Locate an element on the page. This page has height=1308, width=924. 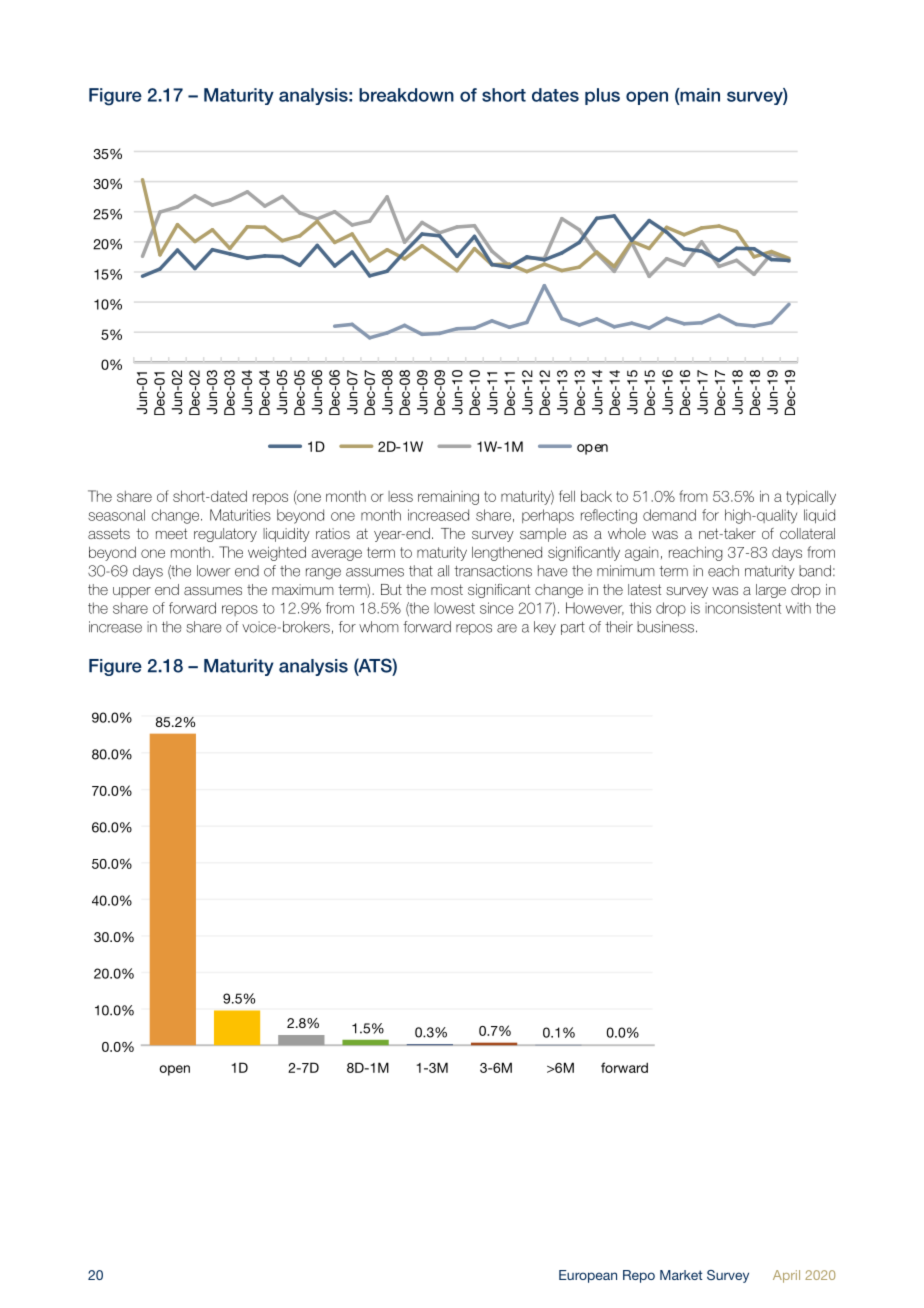
most is located at coordinates (447, 589).
